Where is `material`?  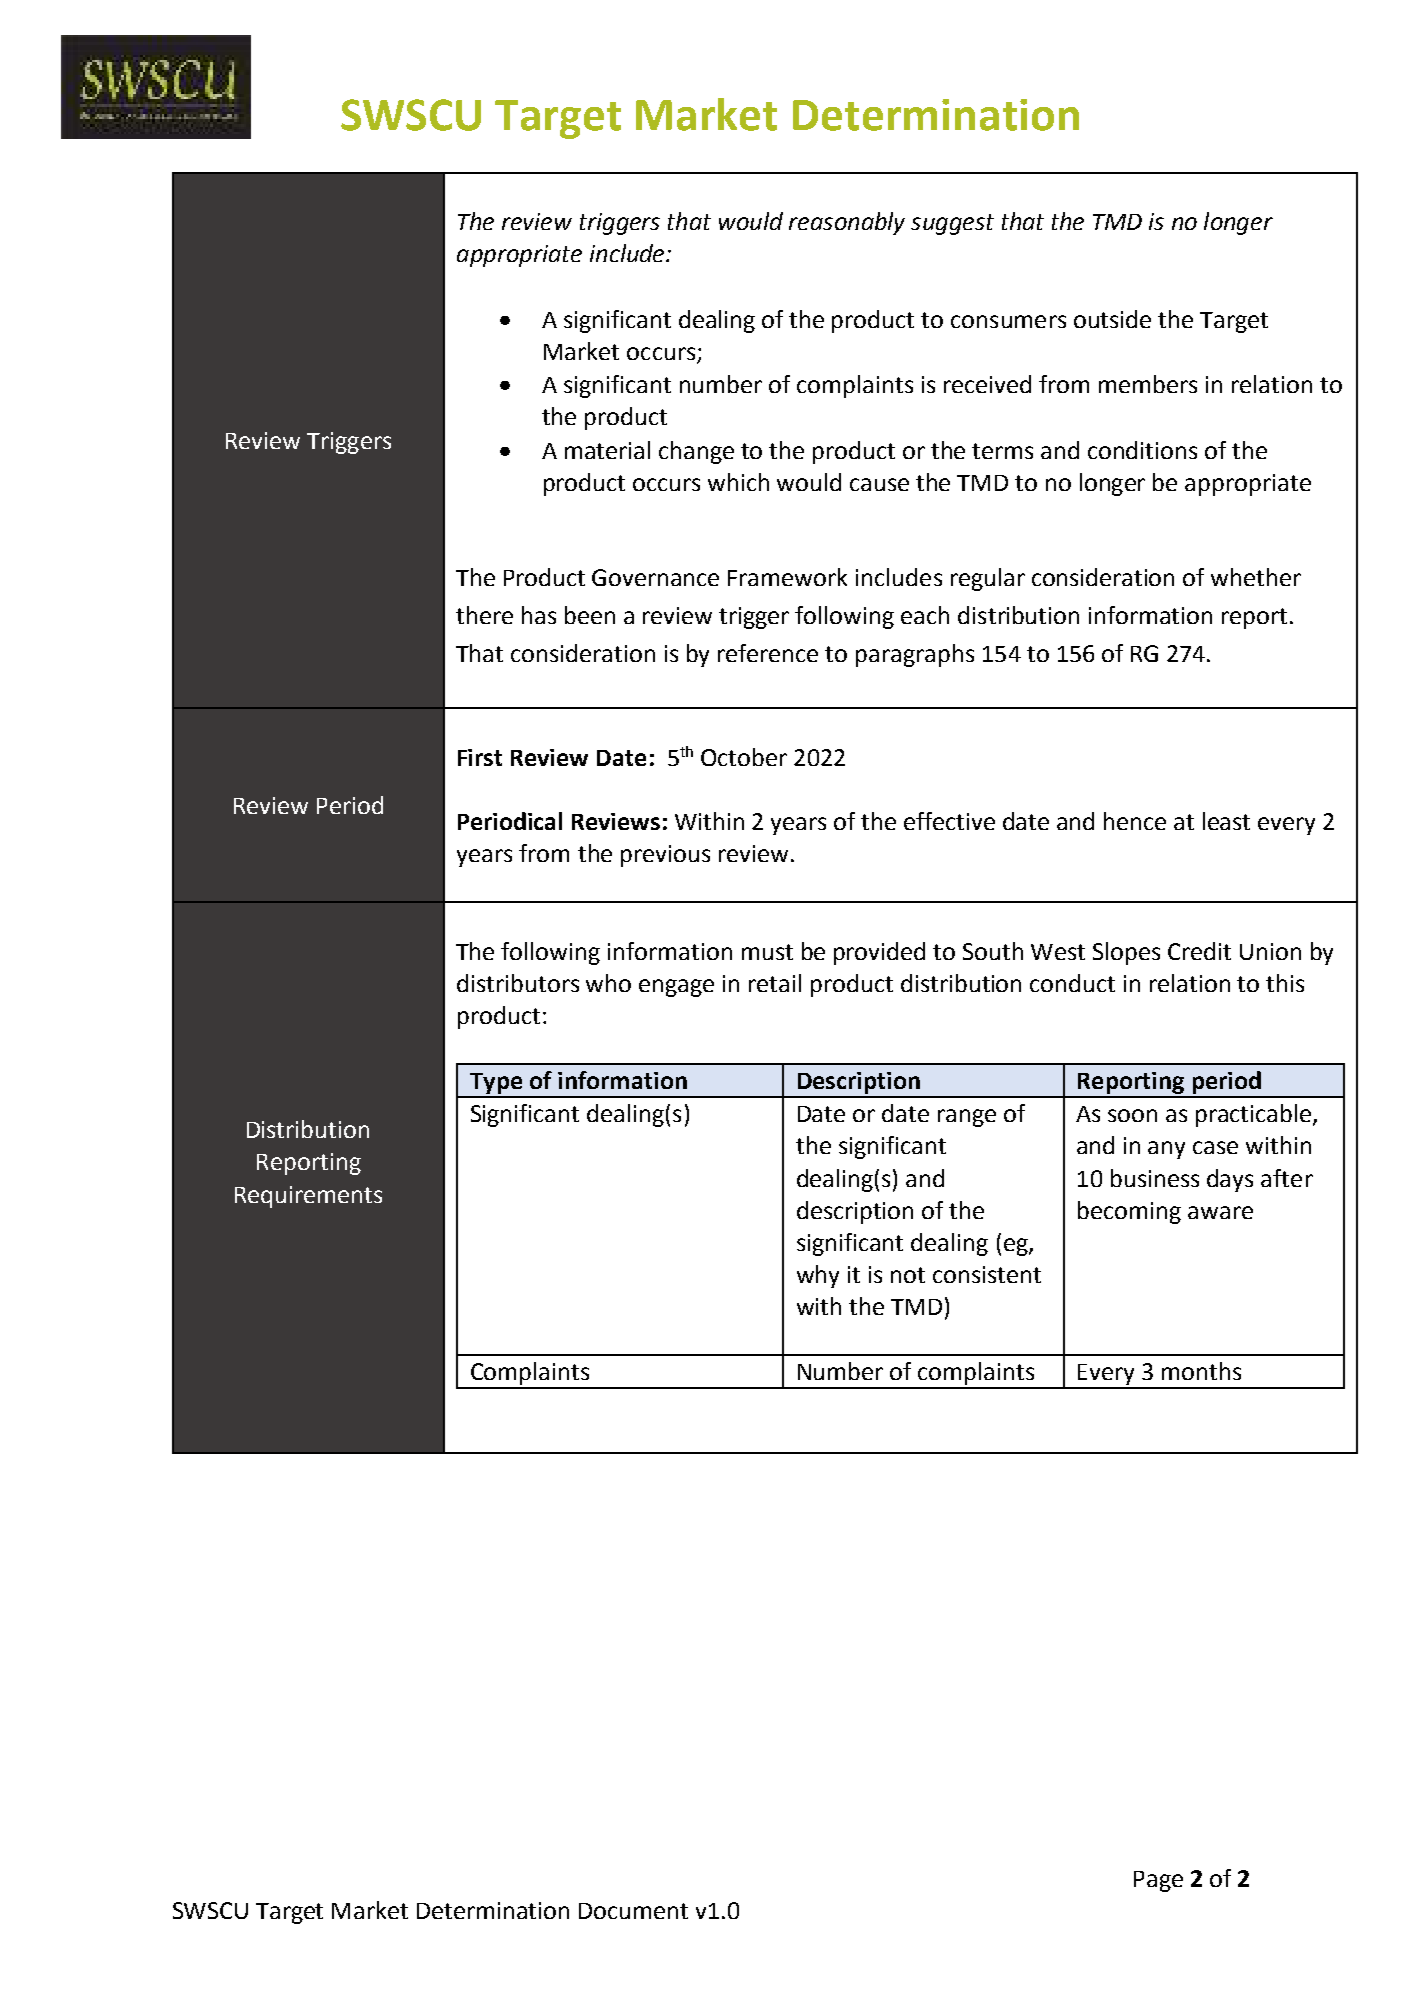 material is located at coordinates (607, 450).
